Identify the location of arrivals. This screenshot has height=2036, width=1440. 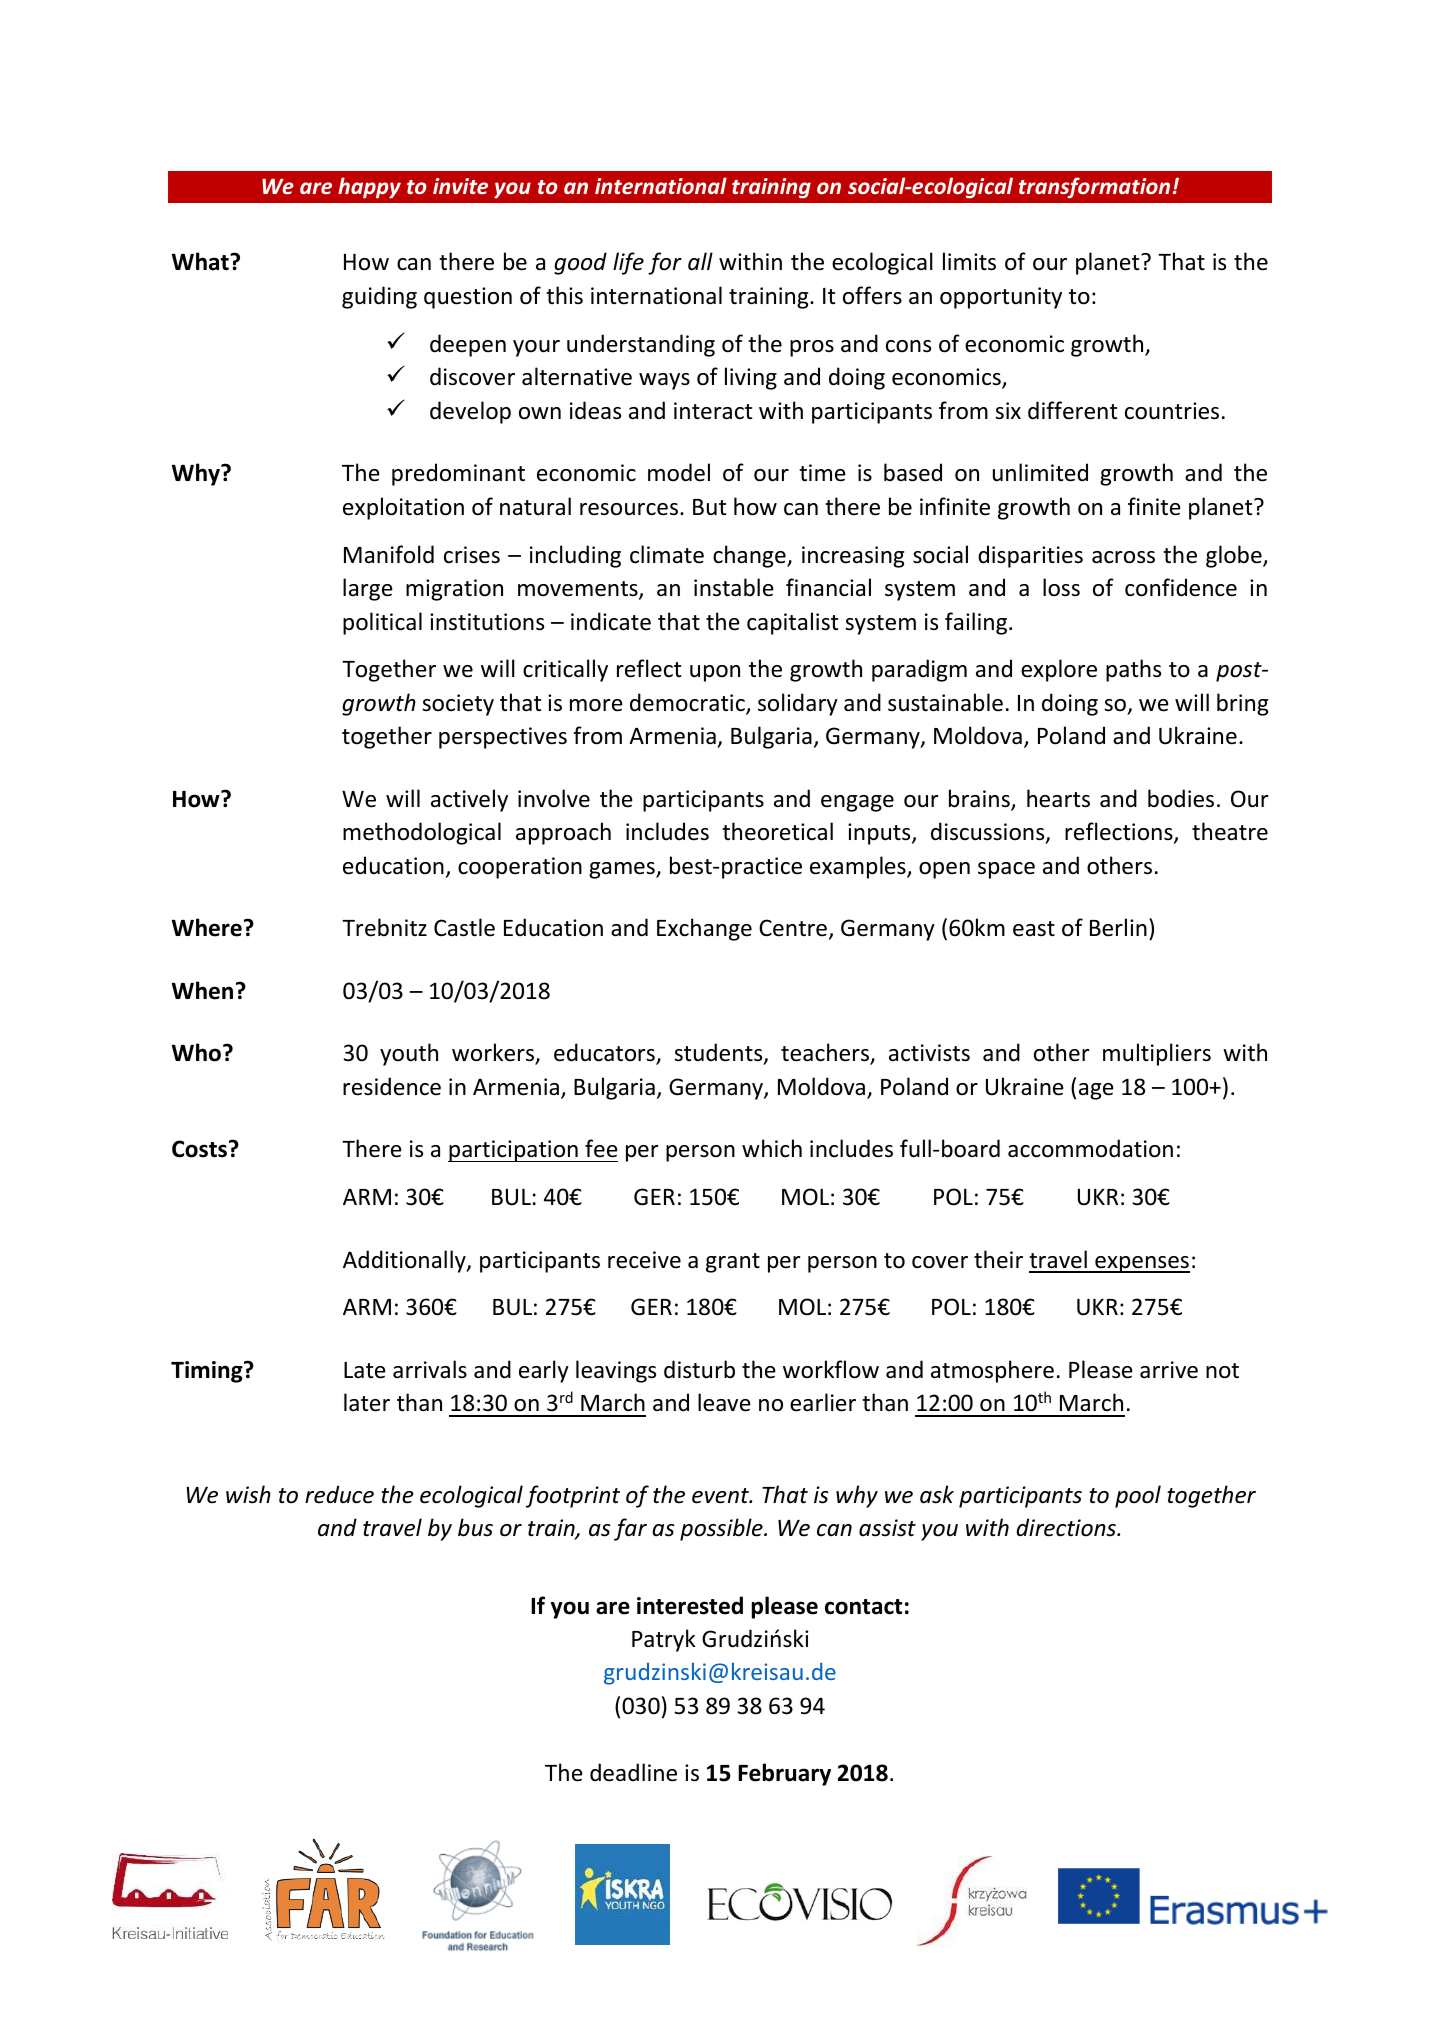
(430, 1369).
